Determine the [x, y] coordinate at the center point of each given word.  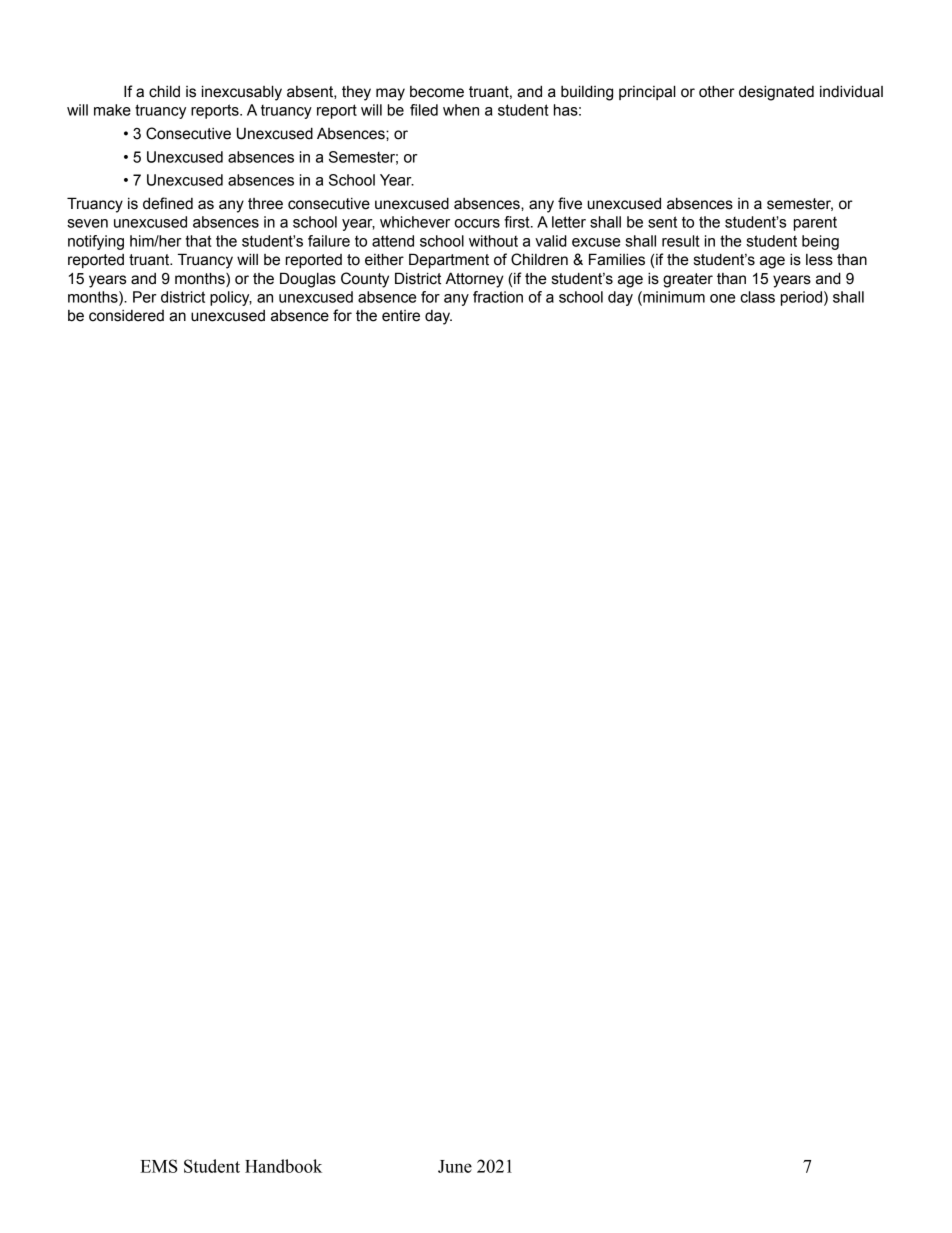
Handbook [283, 1166]
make [112, 110]
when [461, 110]
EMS [159, 1166]
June [455, 1166]
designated [776, 93]
